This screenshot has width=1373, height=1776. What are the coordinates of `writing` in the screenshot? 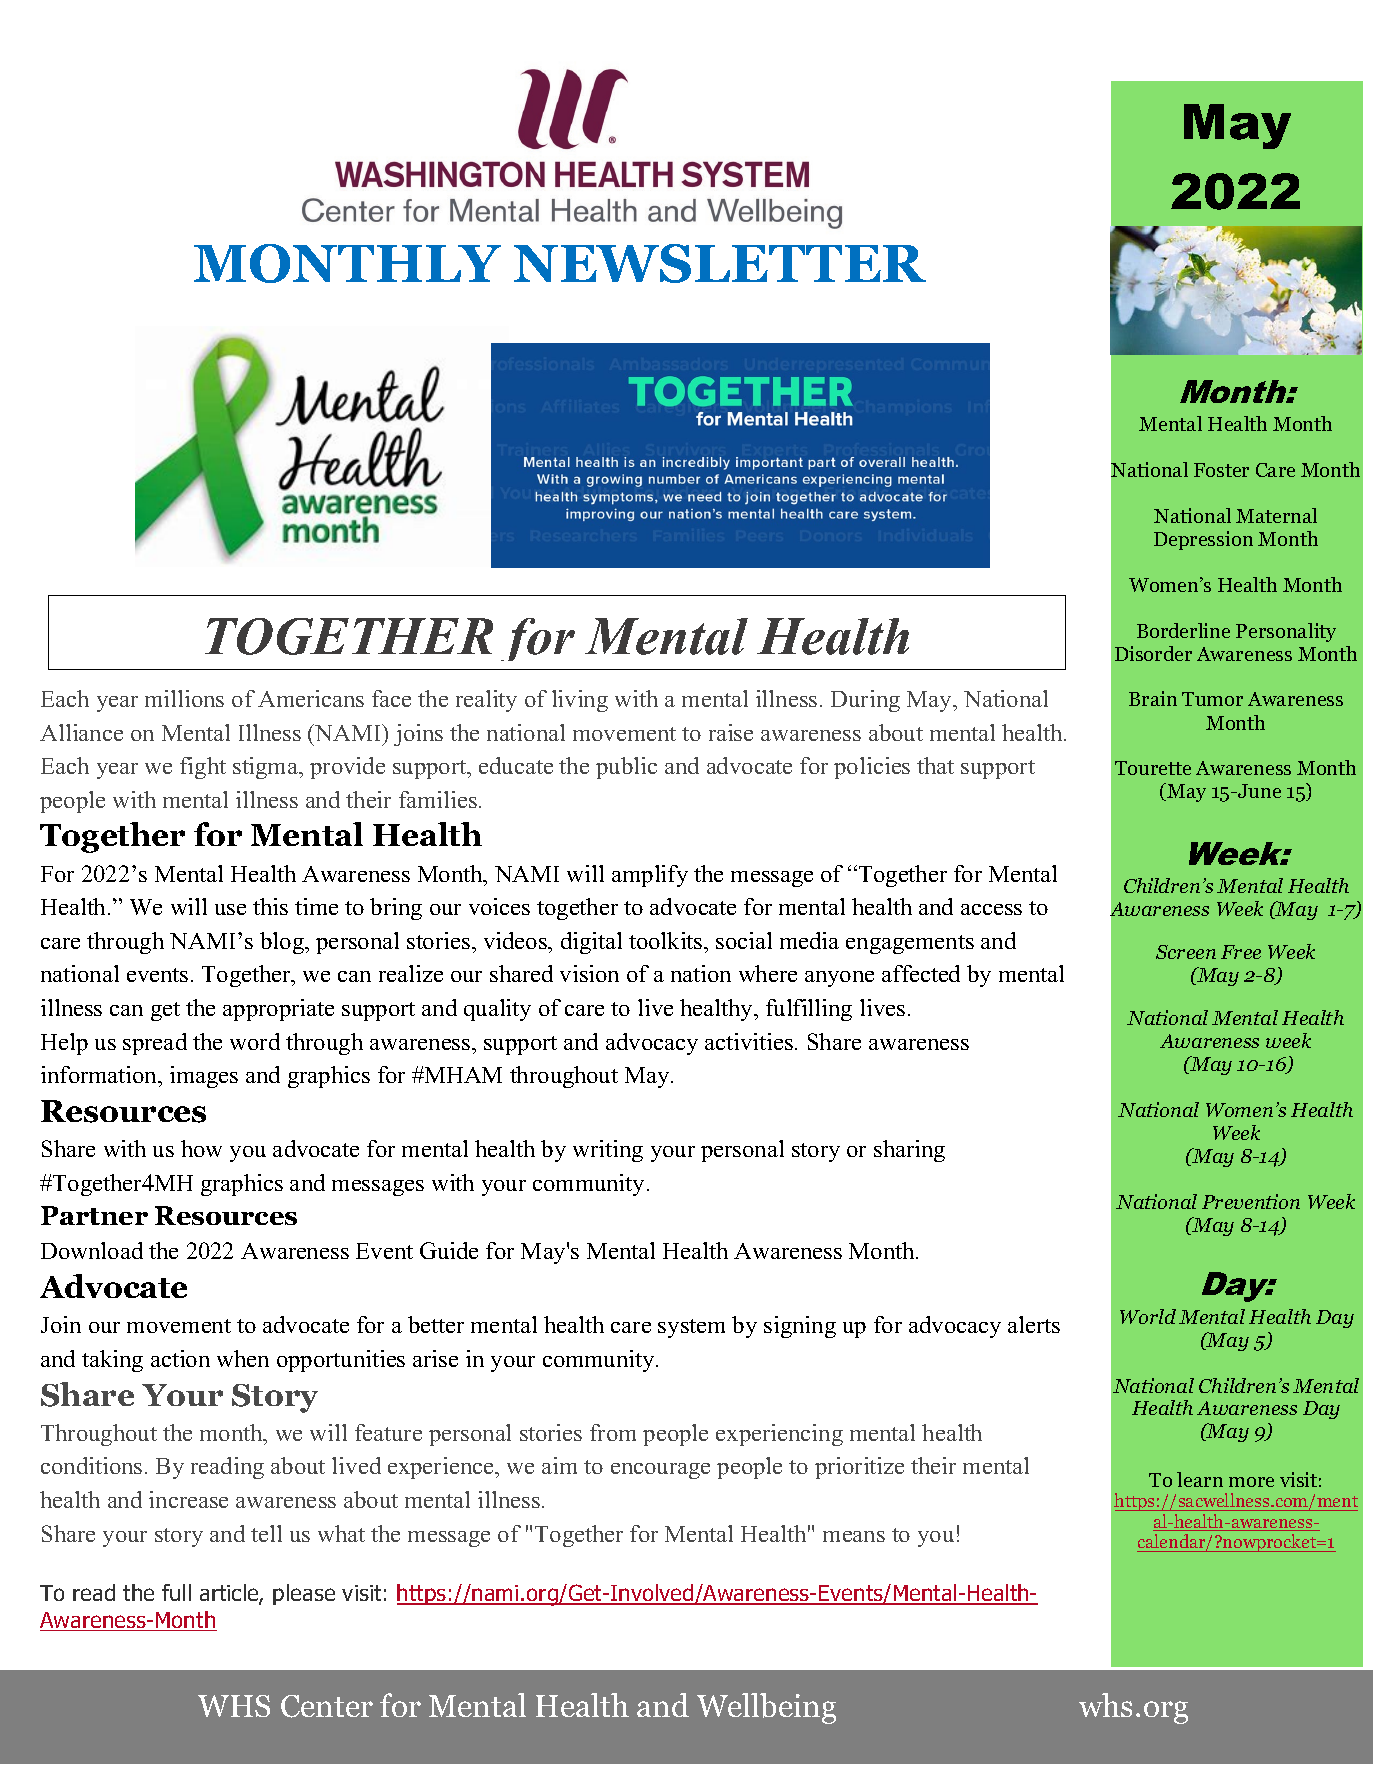 It's located at (608, 1151).
